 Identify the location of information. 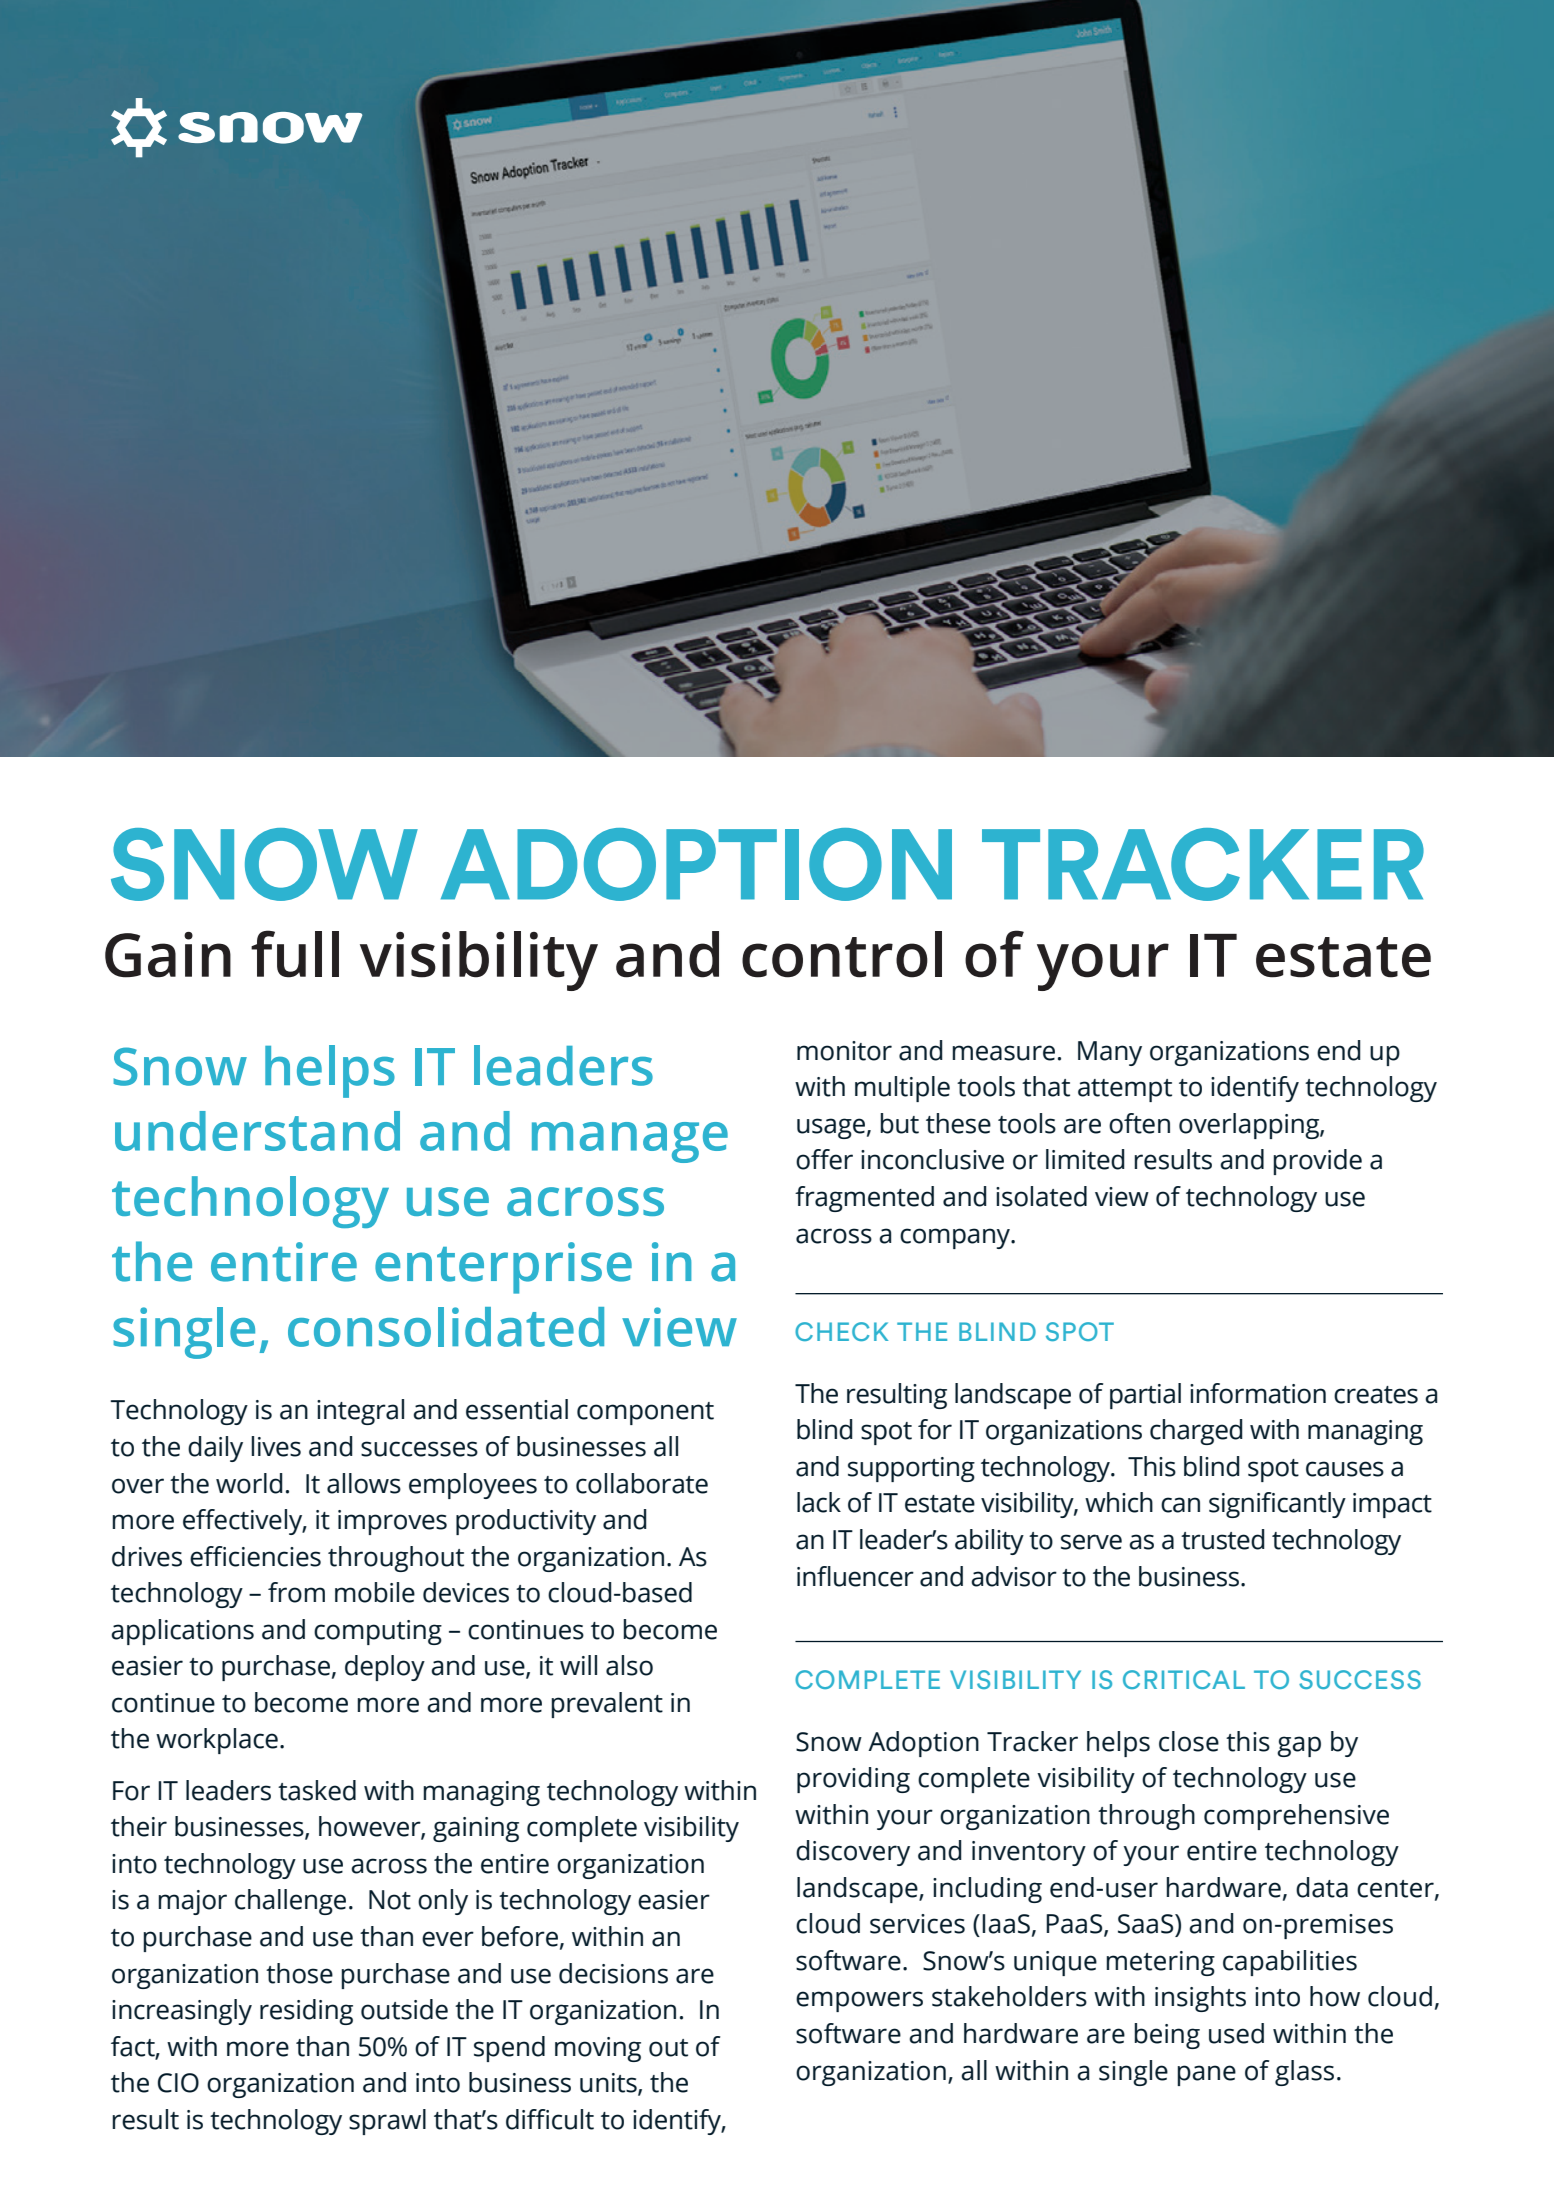
(1258, 1393).
